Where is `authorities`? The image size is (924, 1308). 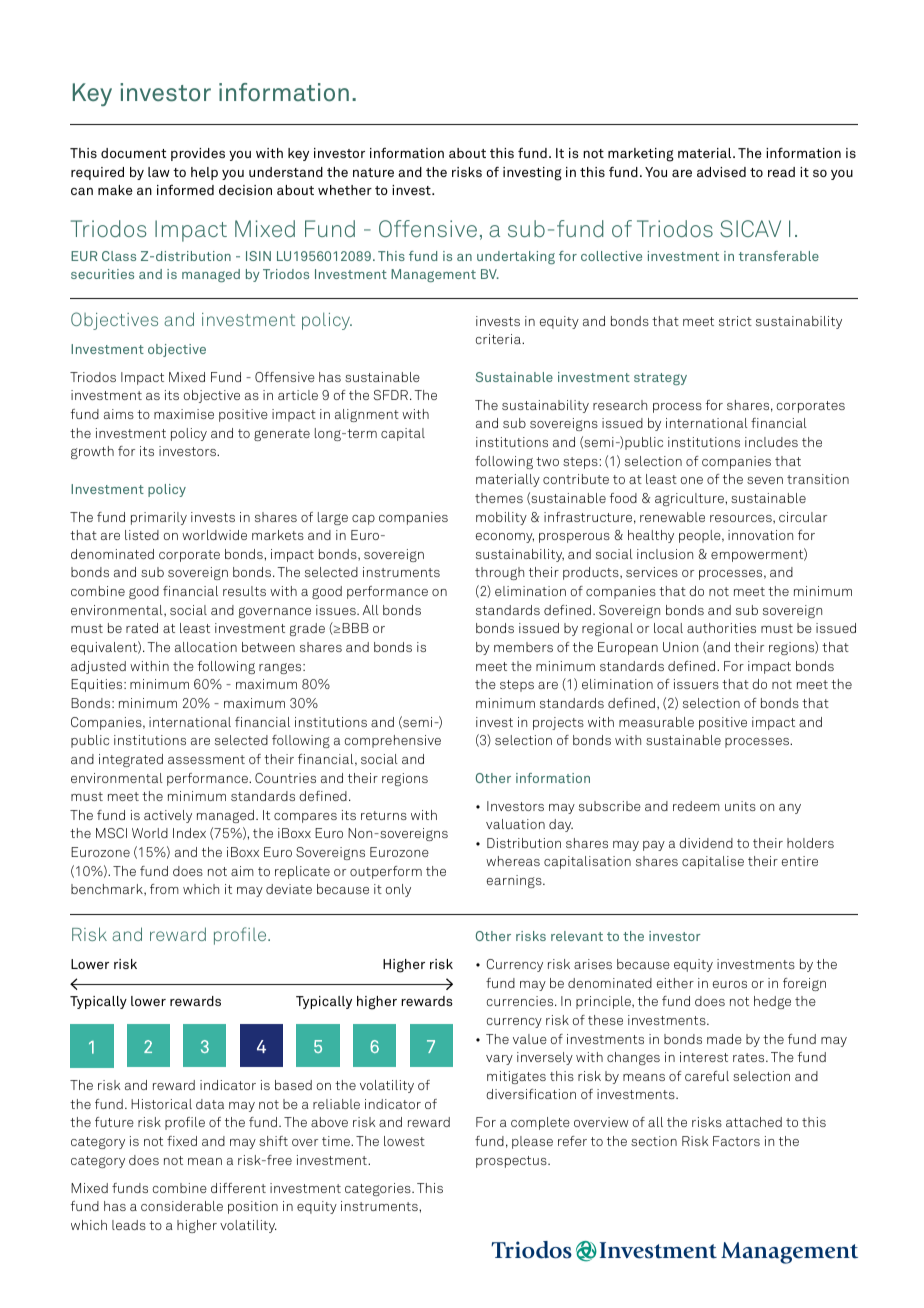 authorities is located at coordinates (721, 628).
